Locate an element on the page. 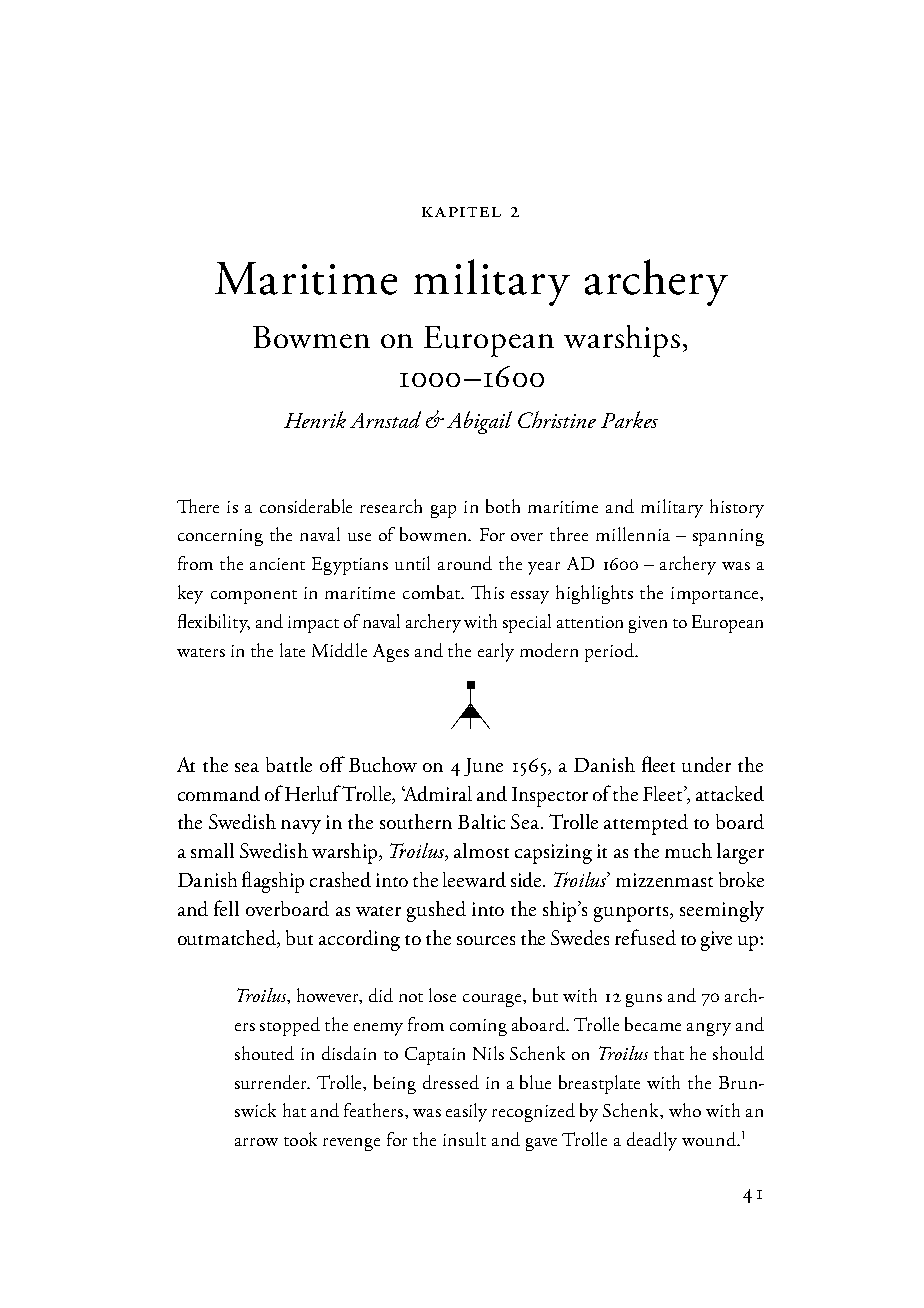  easily is located at coordinates (466, 1112).
